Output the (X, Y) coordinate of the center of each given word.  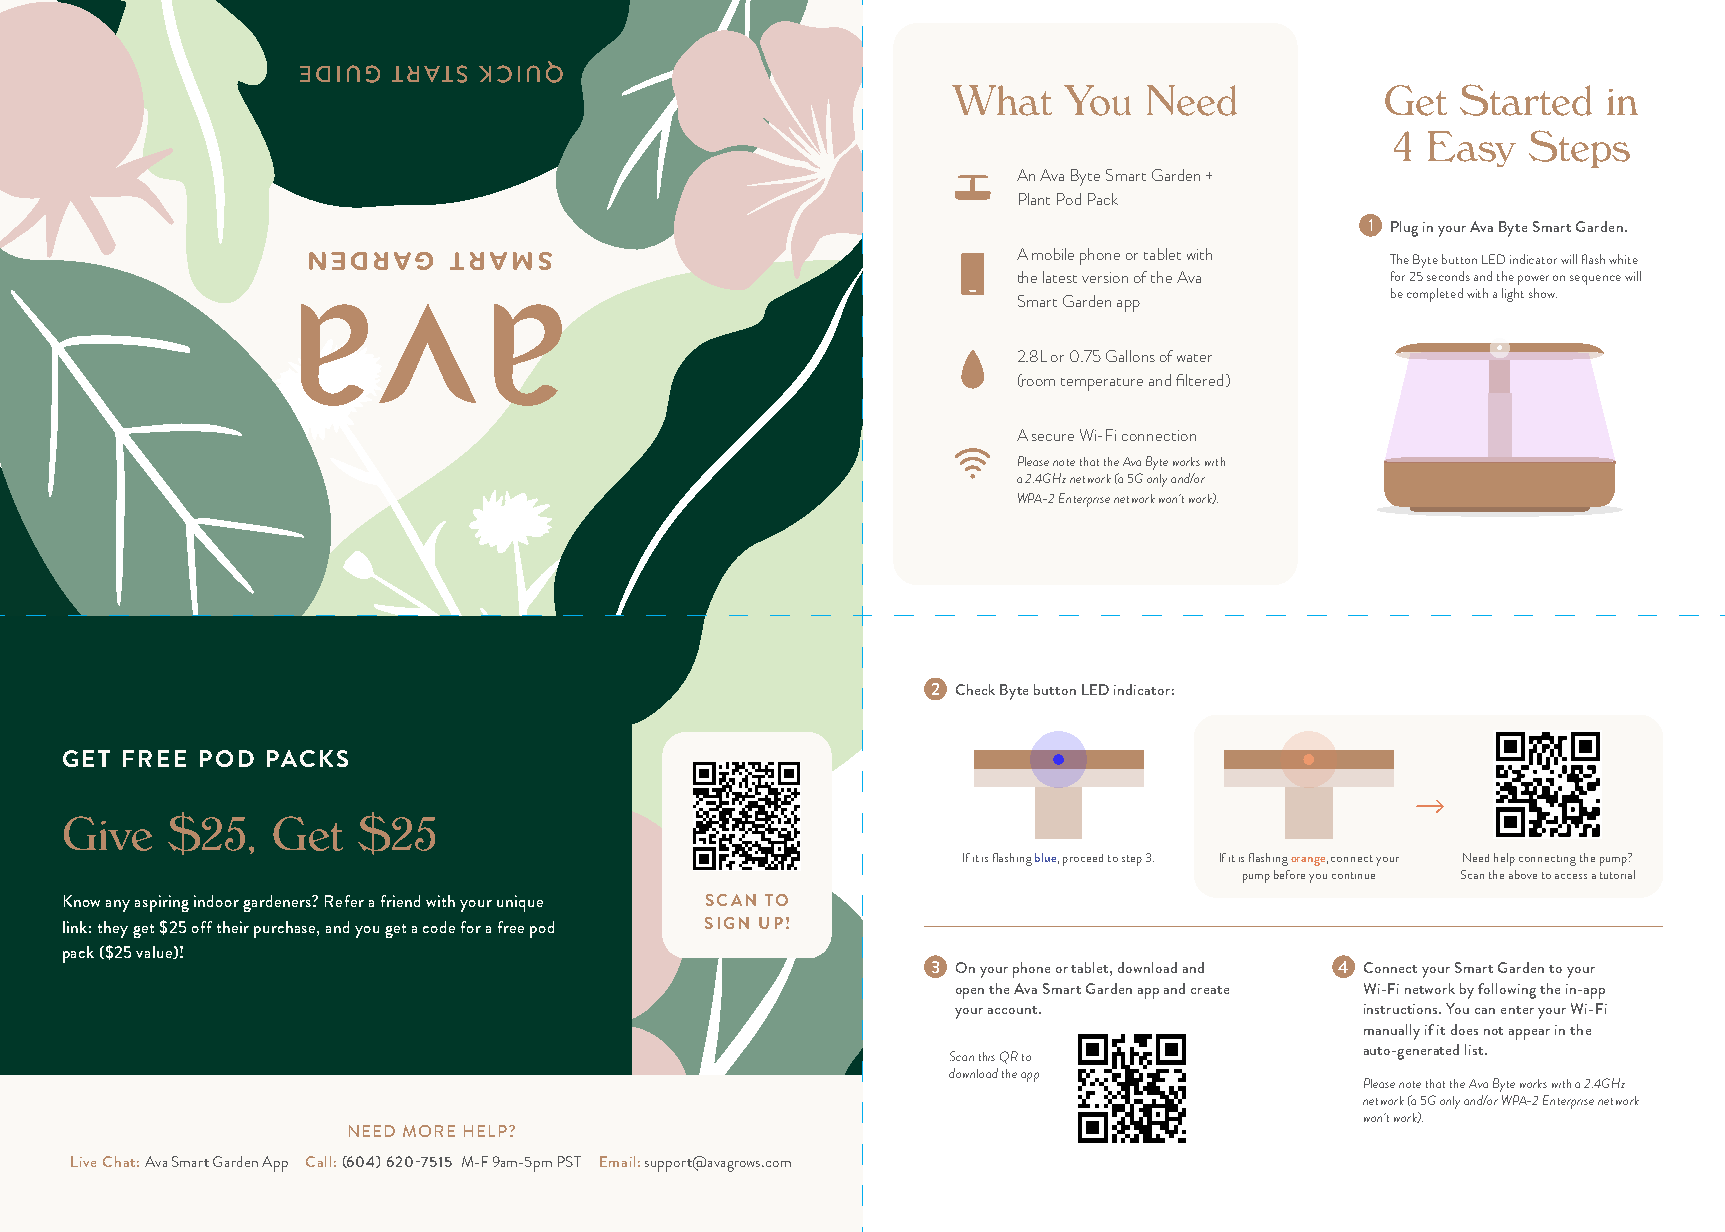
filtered (1199, 380)
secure (1053, 437)
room (1038, 383)
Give (108, 833)
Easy (1472, 149)
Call (318, 1161)
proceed (1083, 860)
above (1523, 874)
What (1002, 100)
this (987, 1056)
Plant (1034, 199)
